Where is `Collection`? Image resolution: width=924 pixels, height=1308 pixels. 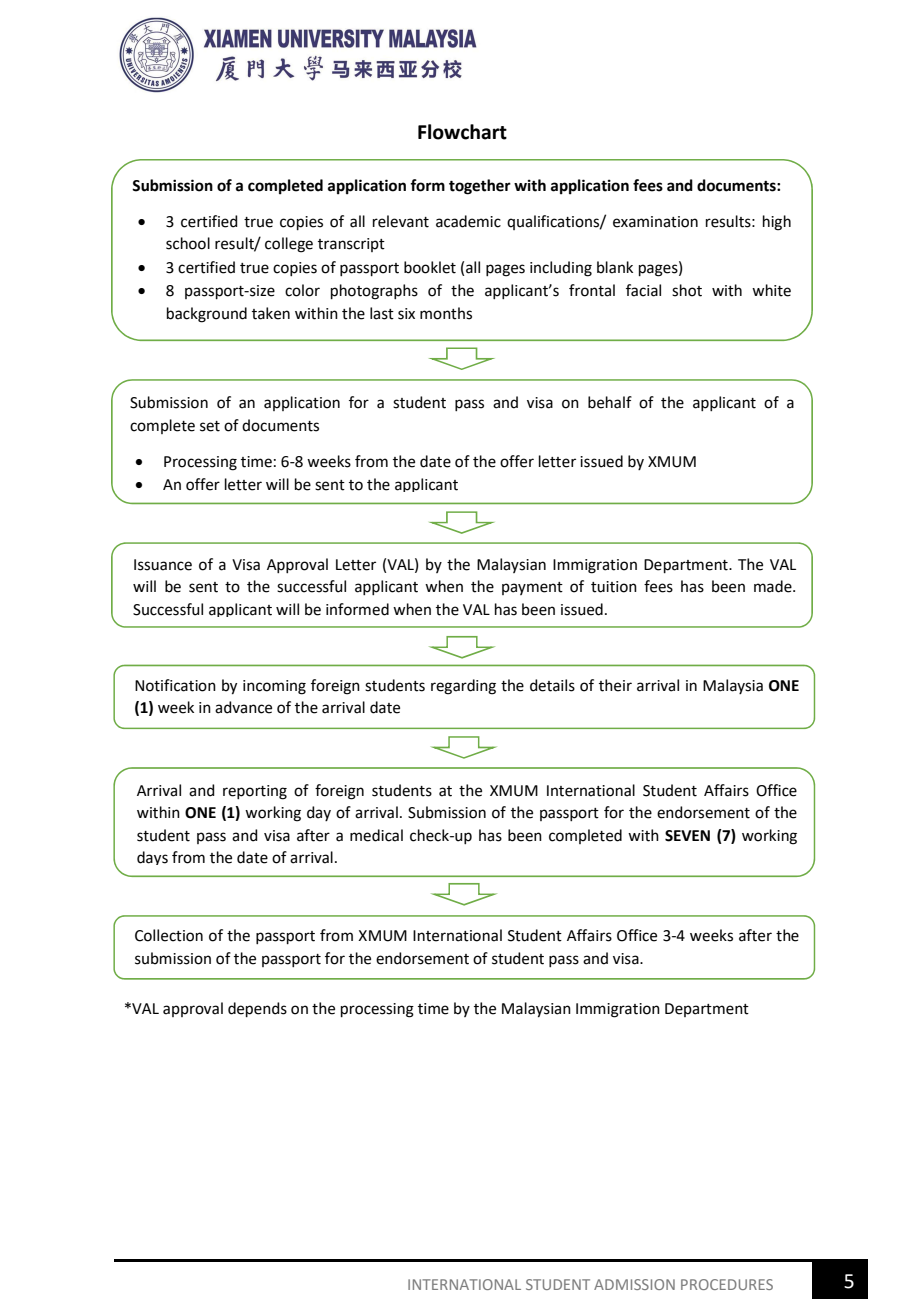 Collection is located at coordinates (169, 935).
